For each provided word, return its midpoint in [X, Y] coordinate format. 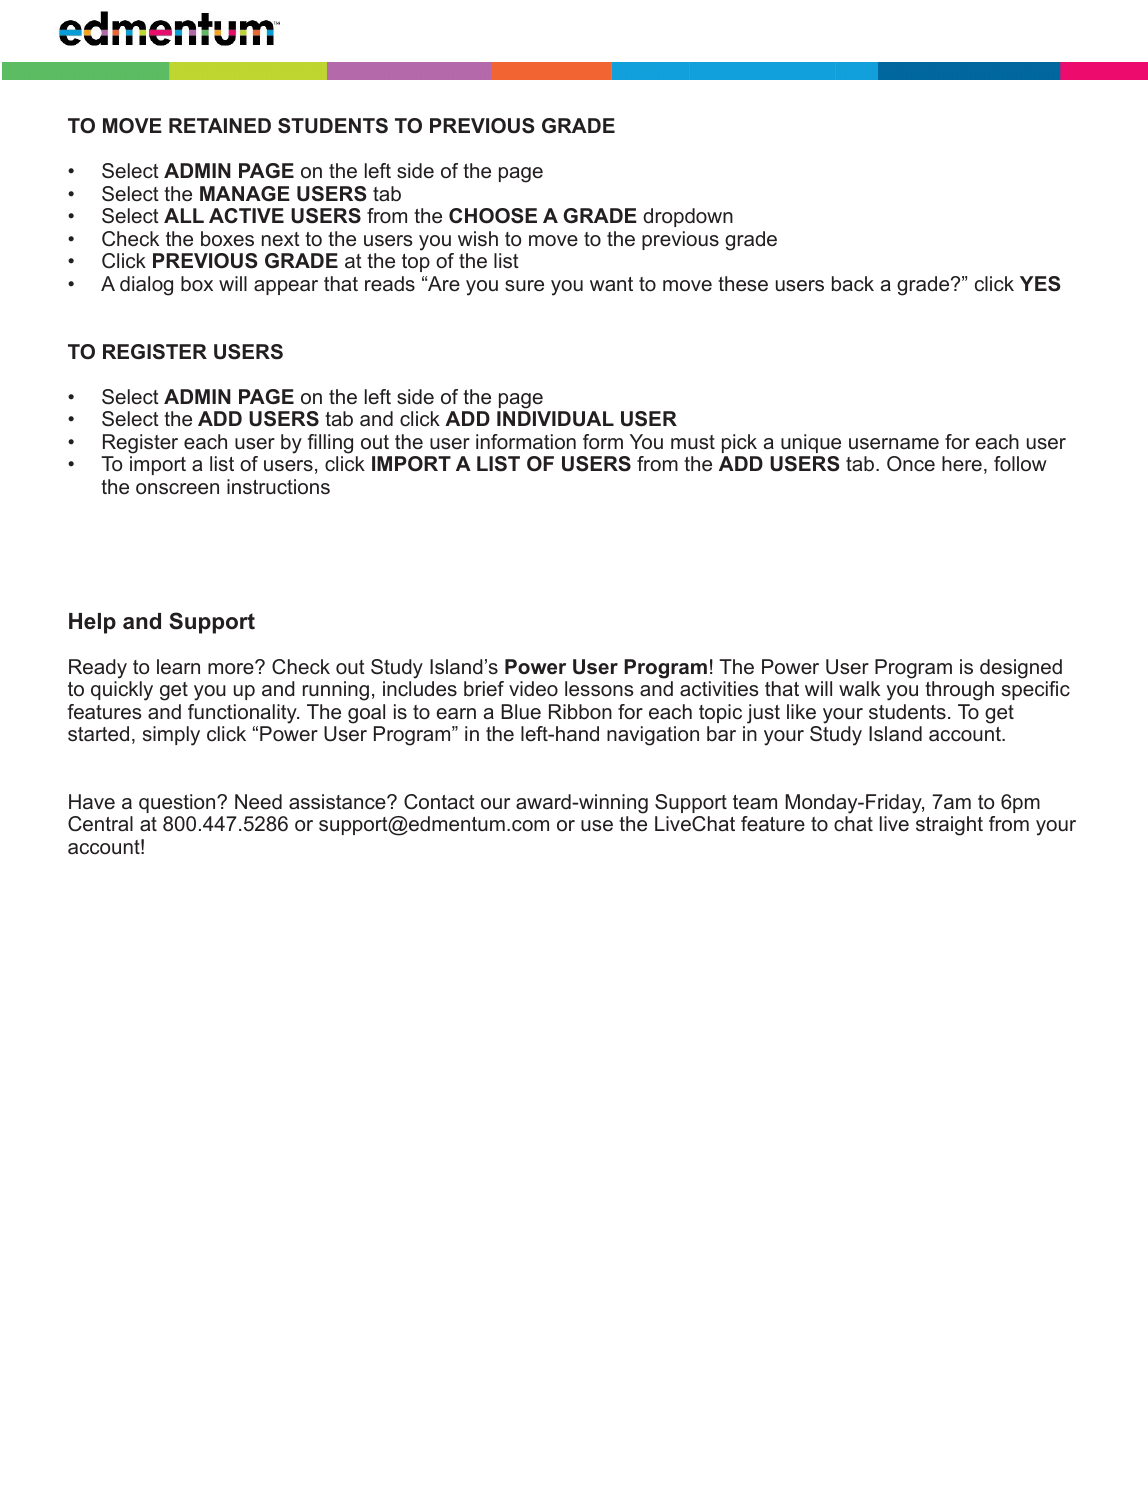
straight [949, 826]
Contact [439, 802]
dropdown [688, 217]
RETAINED [220, 125]
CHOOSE [493, 216]
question [178, 803]
